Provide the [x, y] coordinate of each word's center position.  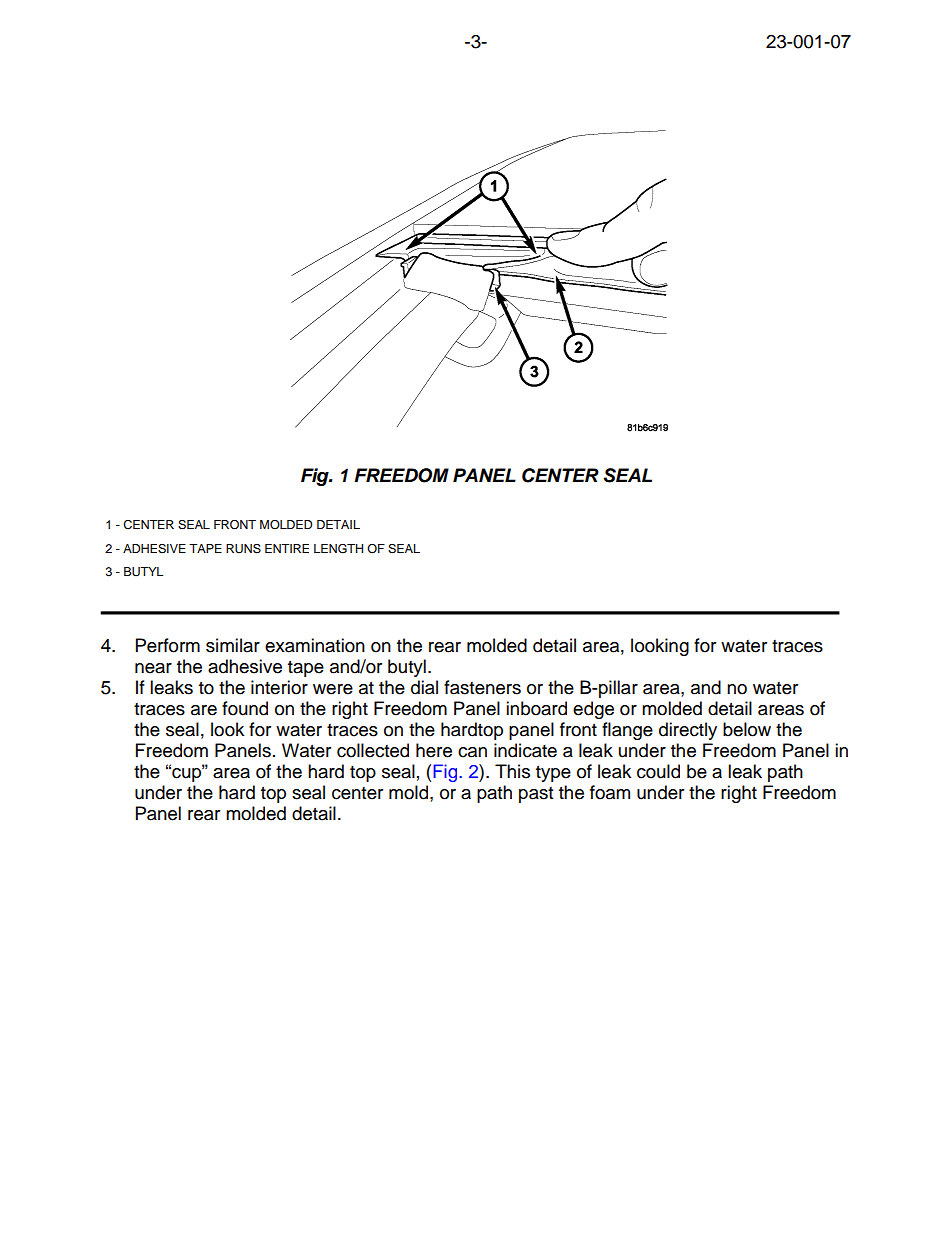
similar [233, 645]
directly [688, 731]
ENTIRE [287, 548]
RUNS [243, 549]
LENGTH [338, 549]
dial [424, 687]
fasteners [482, 687]
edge [593, 710]
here [434, 750]
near [153, 668]
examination [315, 645]
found [245, 708]
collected [373, 750]
